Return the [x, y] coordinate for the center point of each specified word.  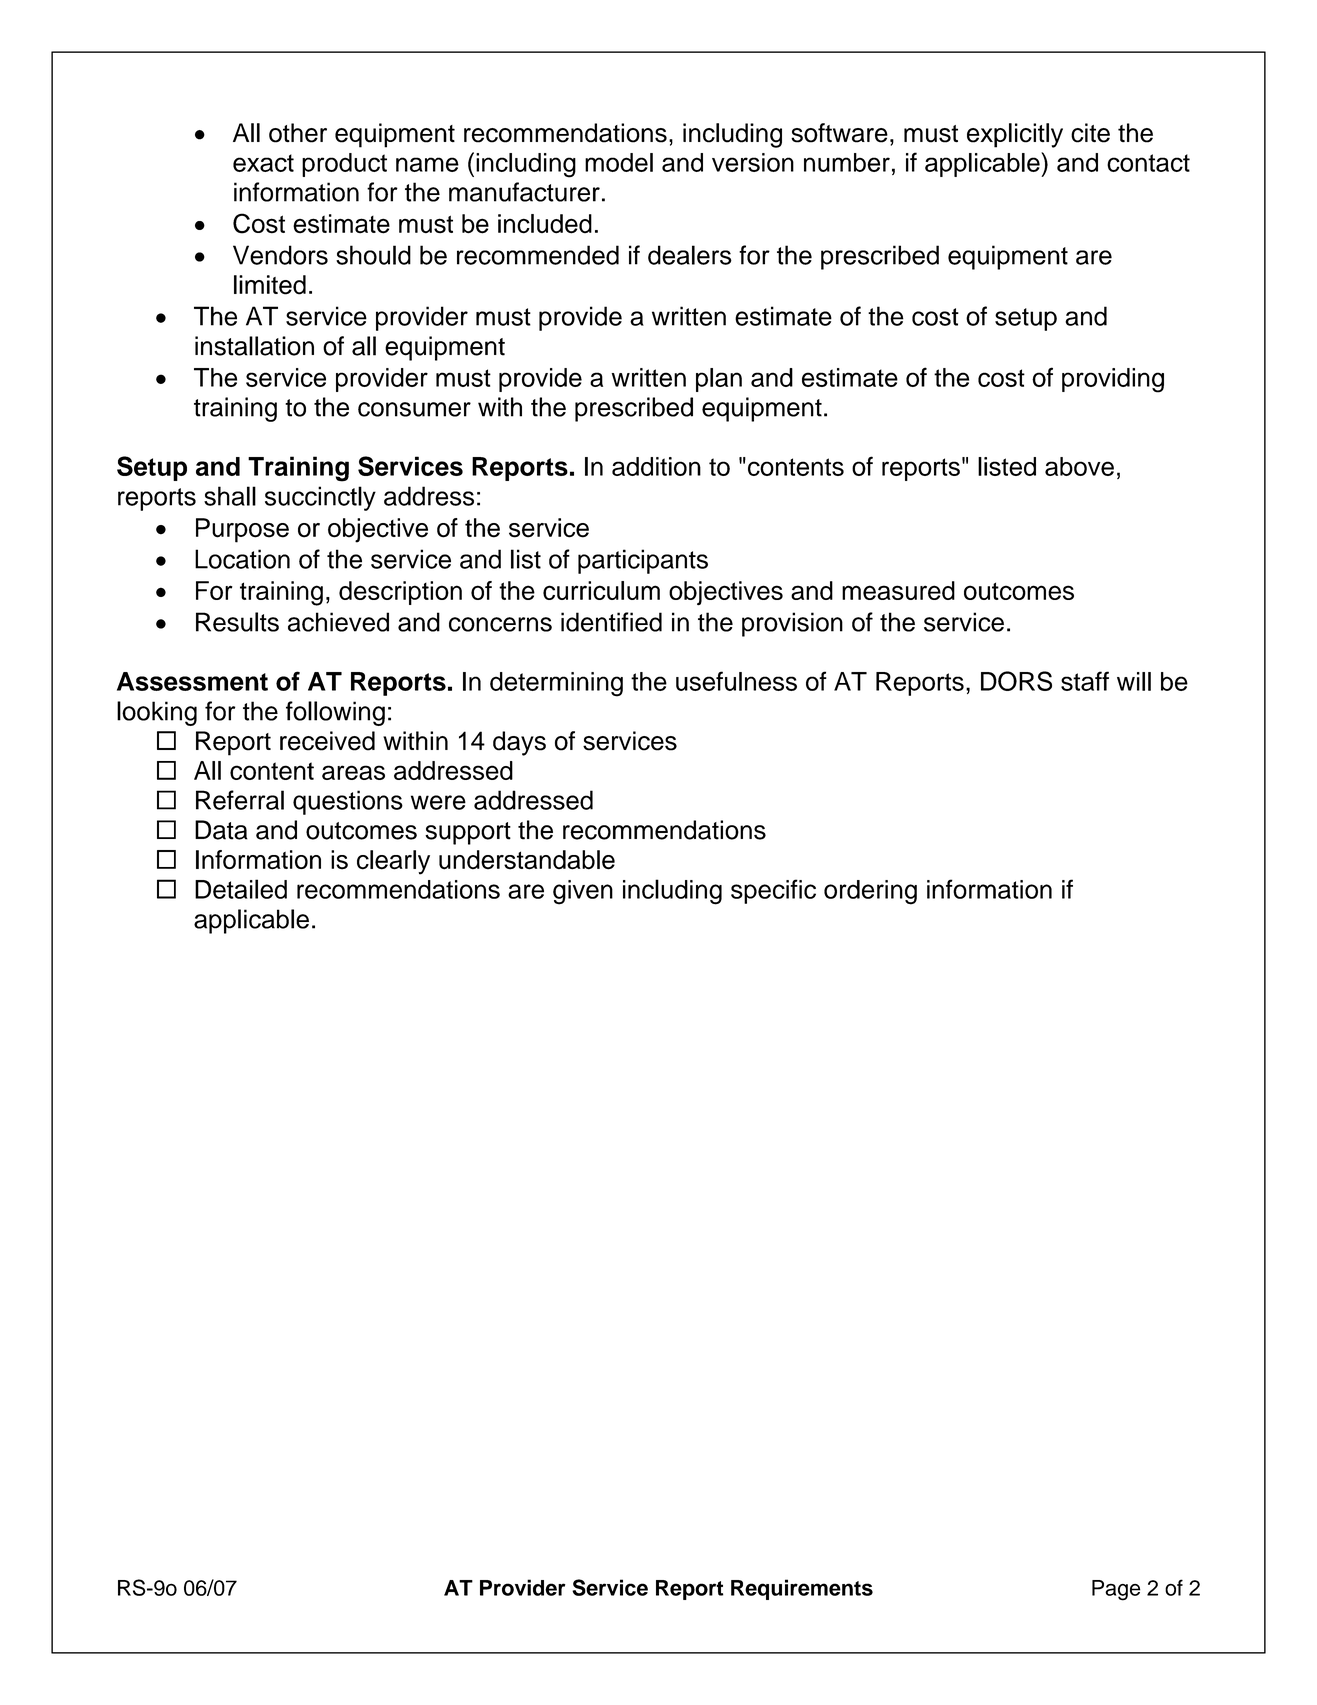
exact [263, 163]
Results [237, 622]
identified [611, 622]
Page [1116, 1590]
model [619, 162]
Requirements [802, 1589]
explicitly [1015, 135]
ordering [870, 892]
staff [1085, 681]
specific [773, 891]
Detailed [241, 889]
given [583, 892]
